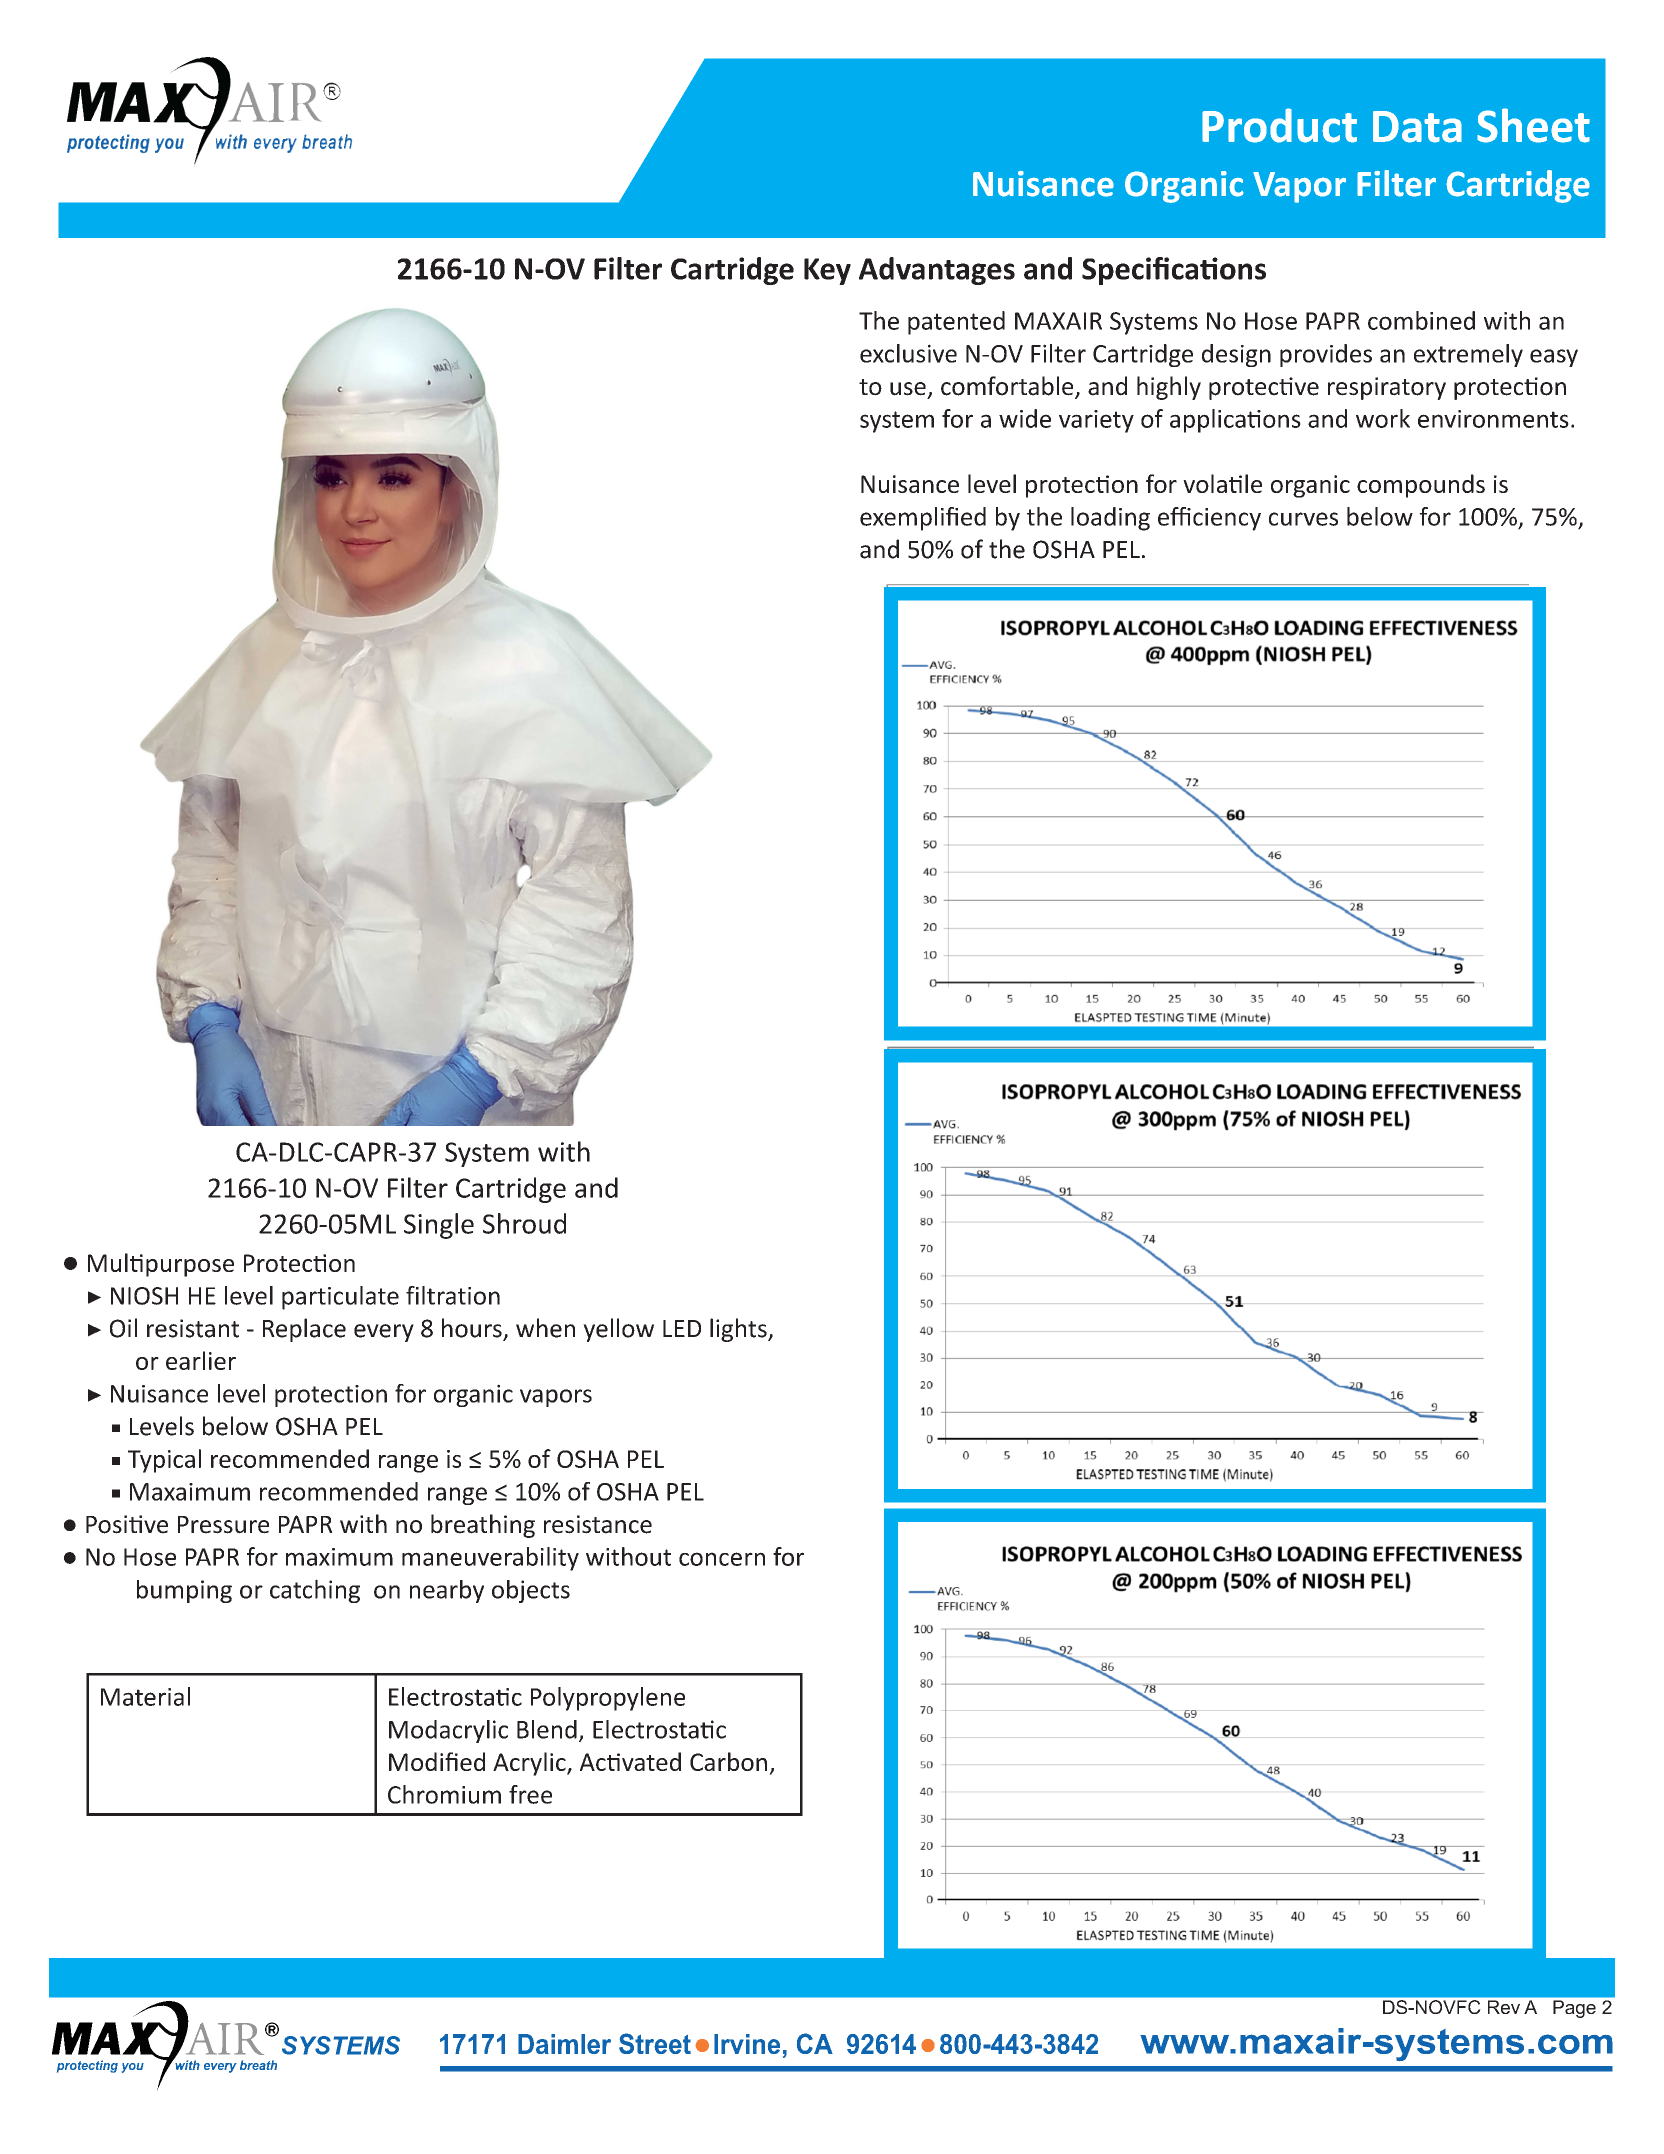 The image size is (1664, 2154). What do you see at coordinates (923, 519) in the screenshot?
I see `exemplified` at bounding box center [923, 519].
